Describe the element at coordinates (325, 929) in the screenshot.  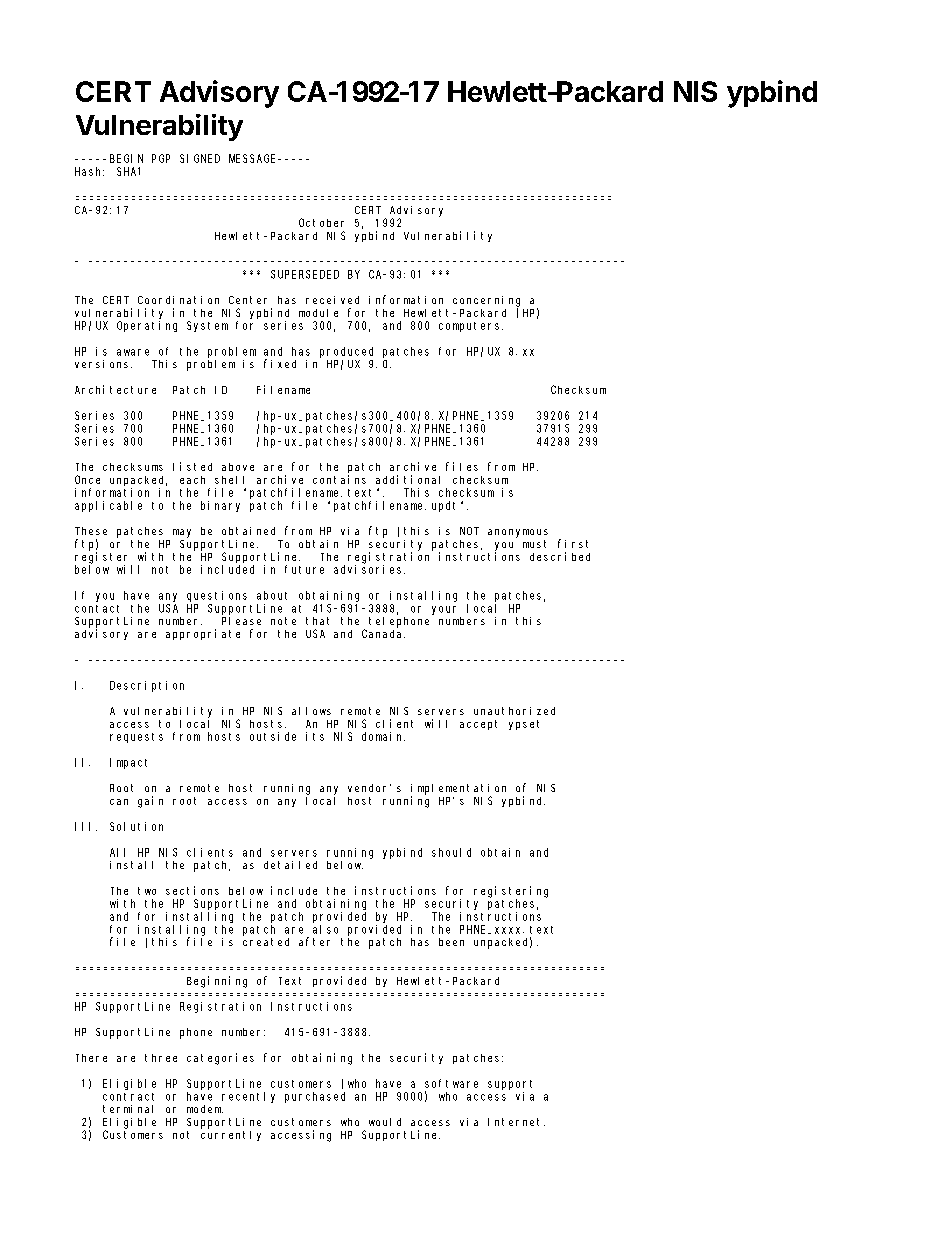
I see `also` at that location.
